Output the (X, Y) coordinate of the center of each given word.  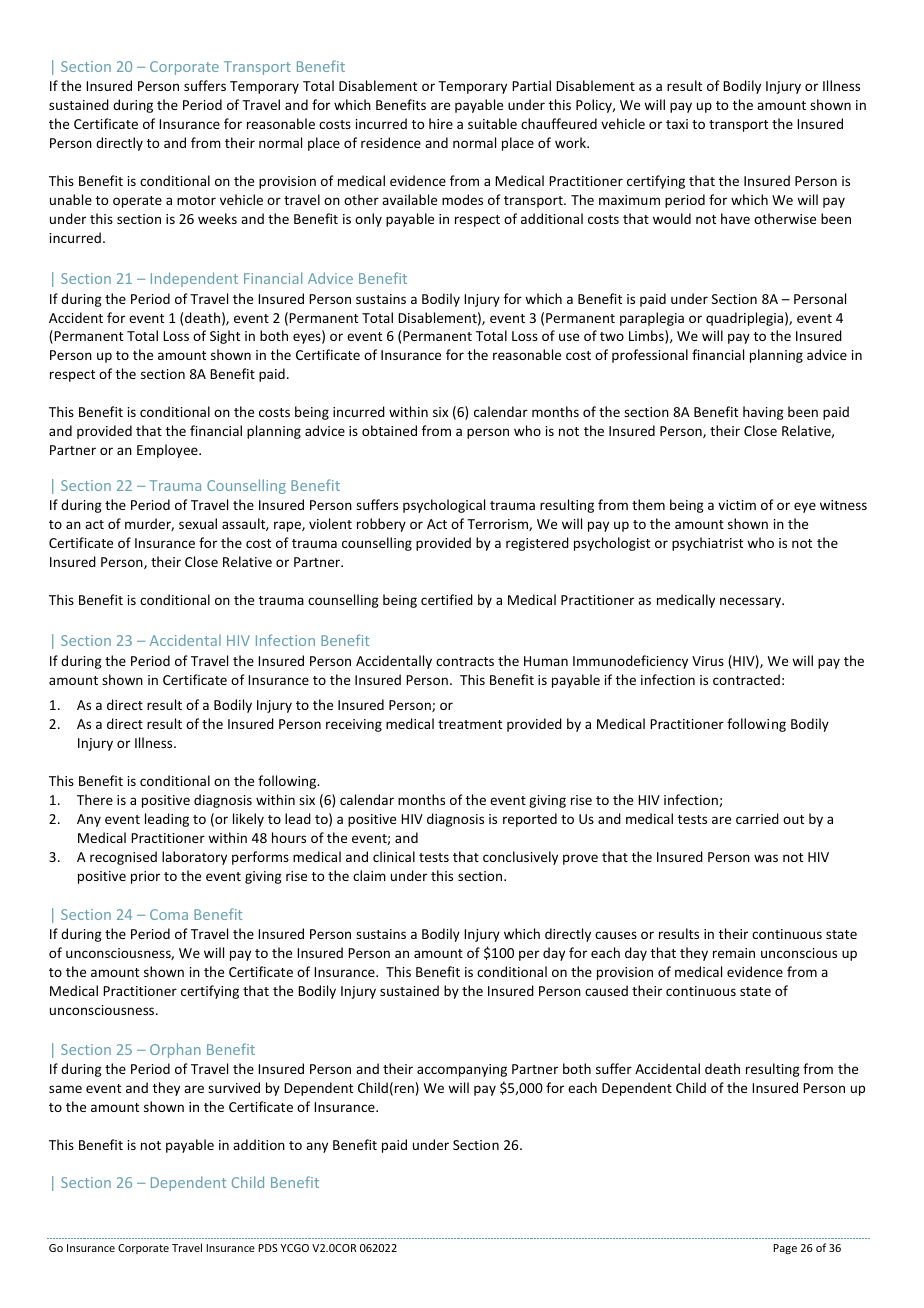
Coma (169, 914)
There (95, 799)
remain (734, 953)
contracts (465, 661)
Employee (168, 451)
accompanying (462, 1070)
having (763, 413)
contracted (746, 679)
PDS (268, 1248)
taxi (677, 124)
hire (441, 123)
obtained (389, 430)
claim (369, 875)
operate (137, 202)
